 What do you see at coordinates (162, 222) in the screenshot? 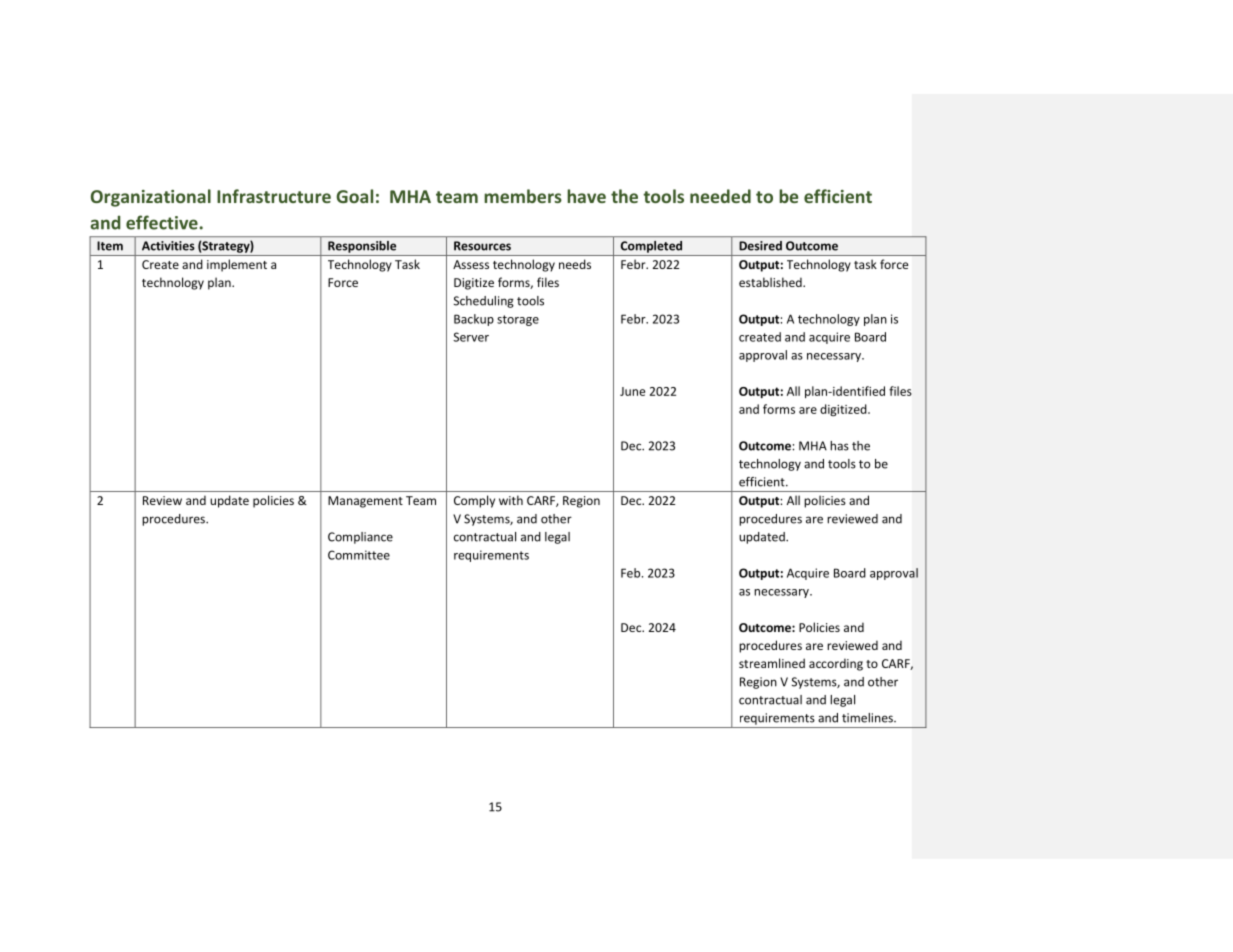
I see `effective` at bounding box center [162, 222].
